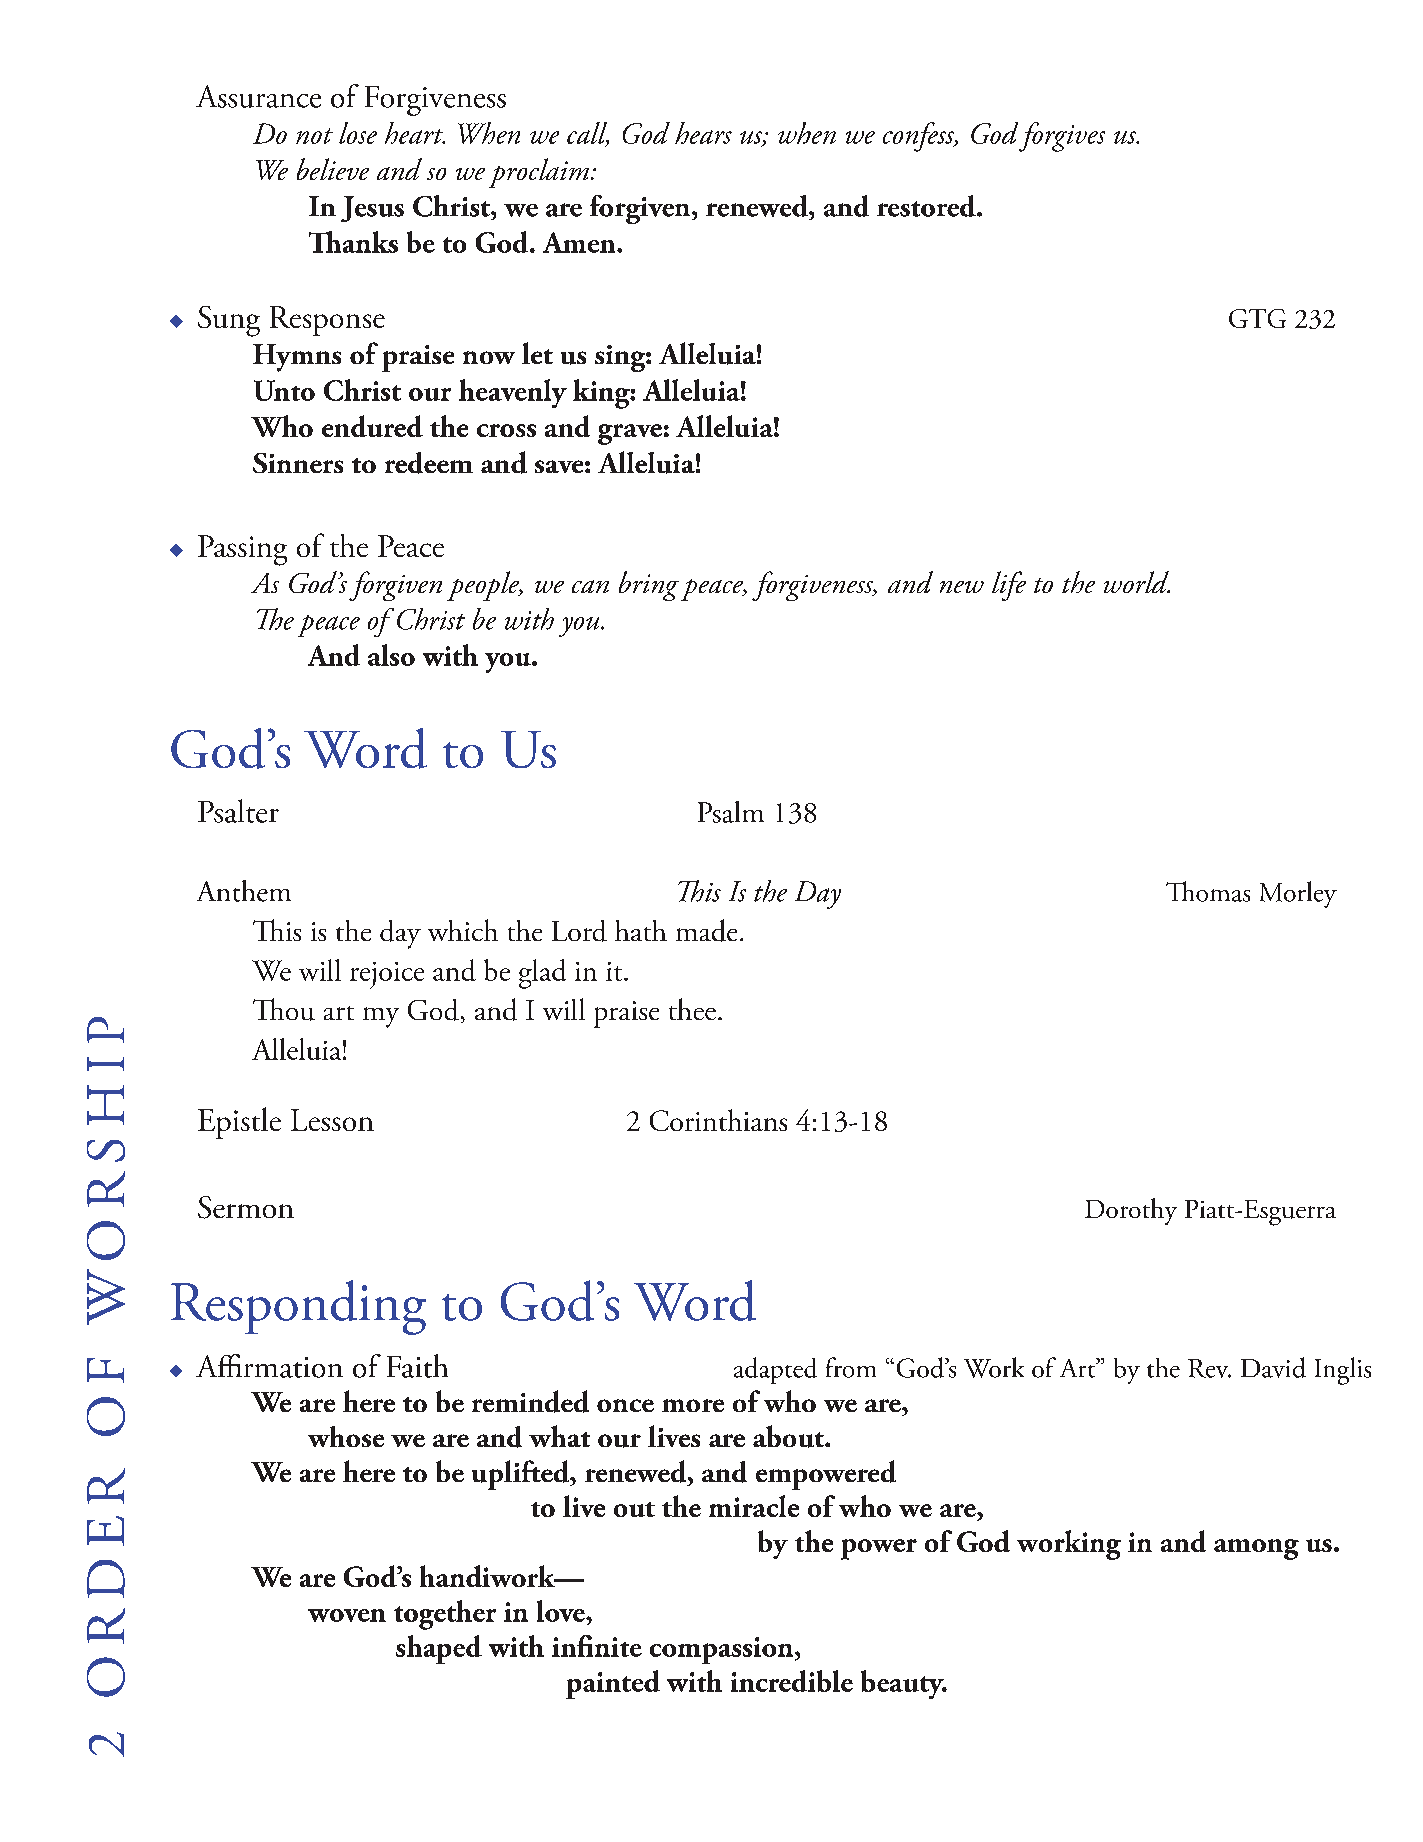 This image has width=1423, height=1842. I want to click on incredible, so click(792, 1681).
